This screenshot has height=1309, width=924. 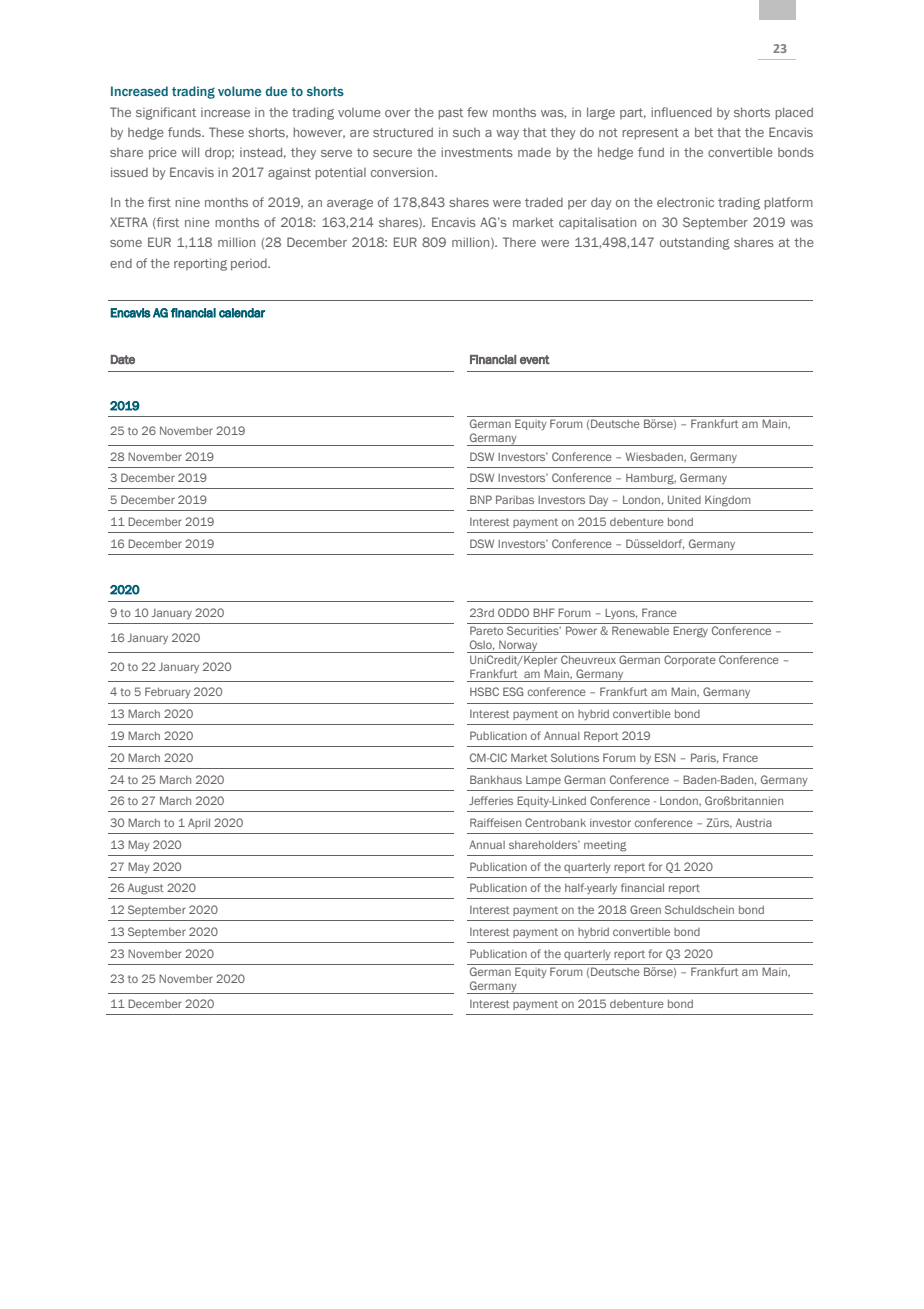 What do you see at coordinates (645, 909) in the screenshot?
I see `Green` at bounding box center [645, 909].
